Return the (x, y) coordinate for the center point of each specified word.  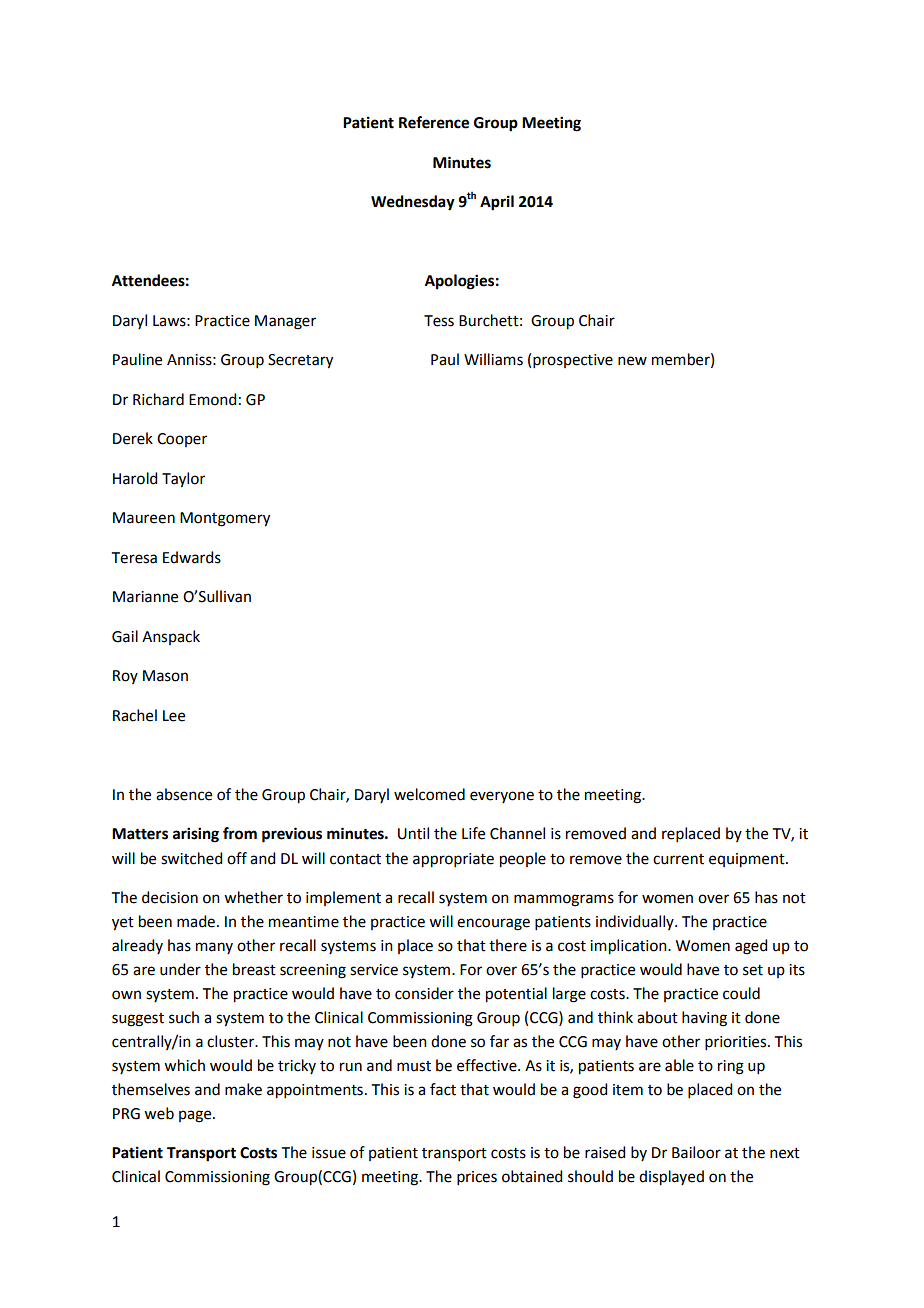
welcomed (429, 794)
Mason (165, 676)
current (678, 859)
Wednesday (413, 203)
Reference (434, 122)
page (196, 1116)
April (497, 203)
